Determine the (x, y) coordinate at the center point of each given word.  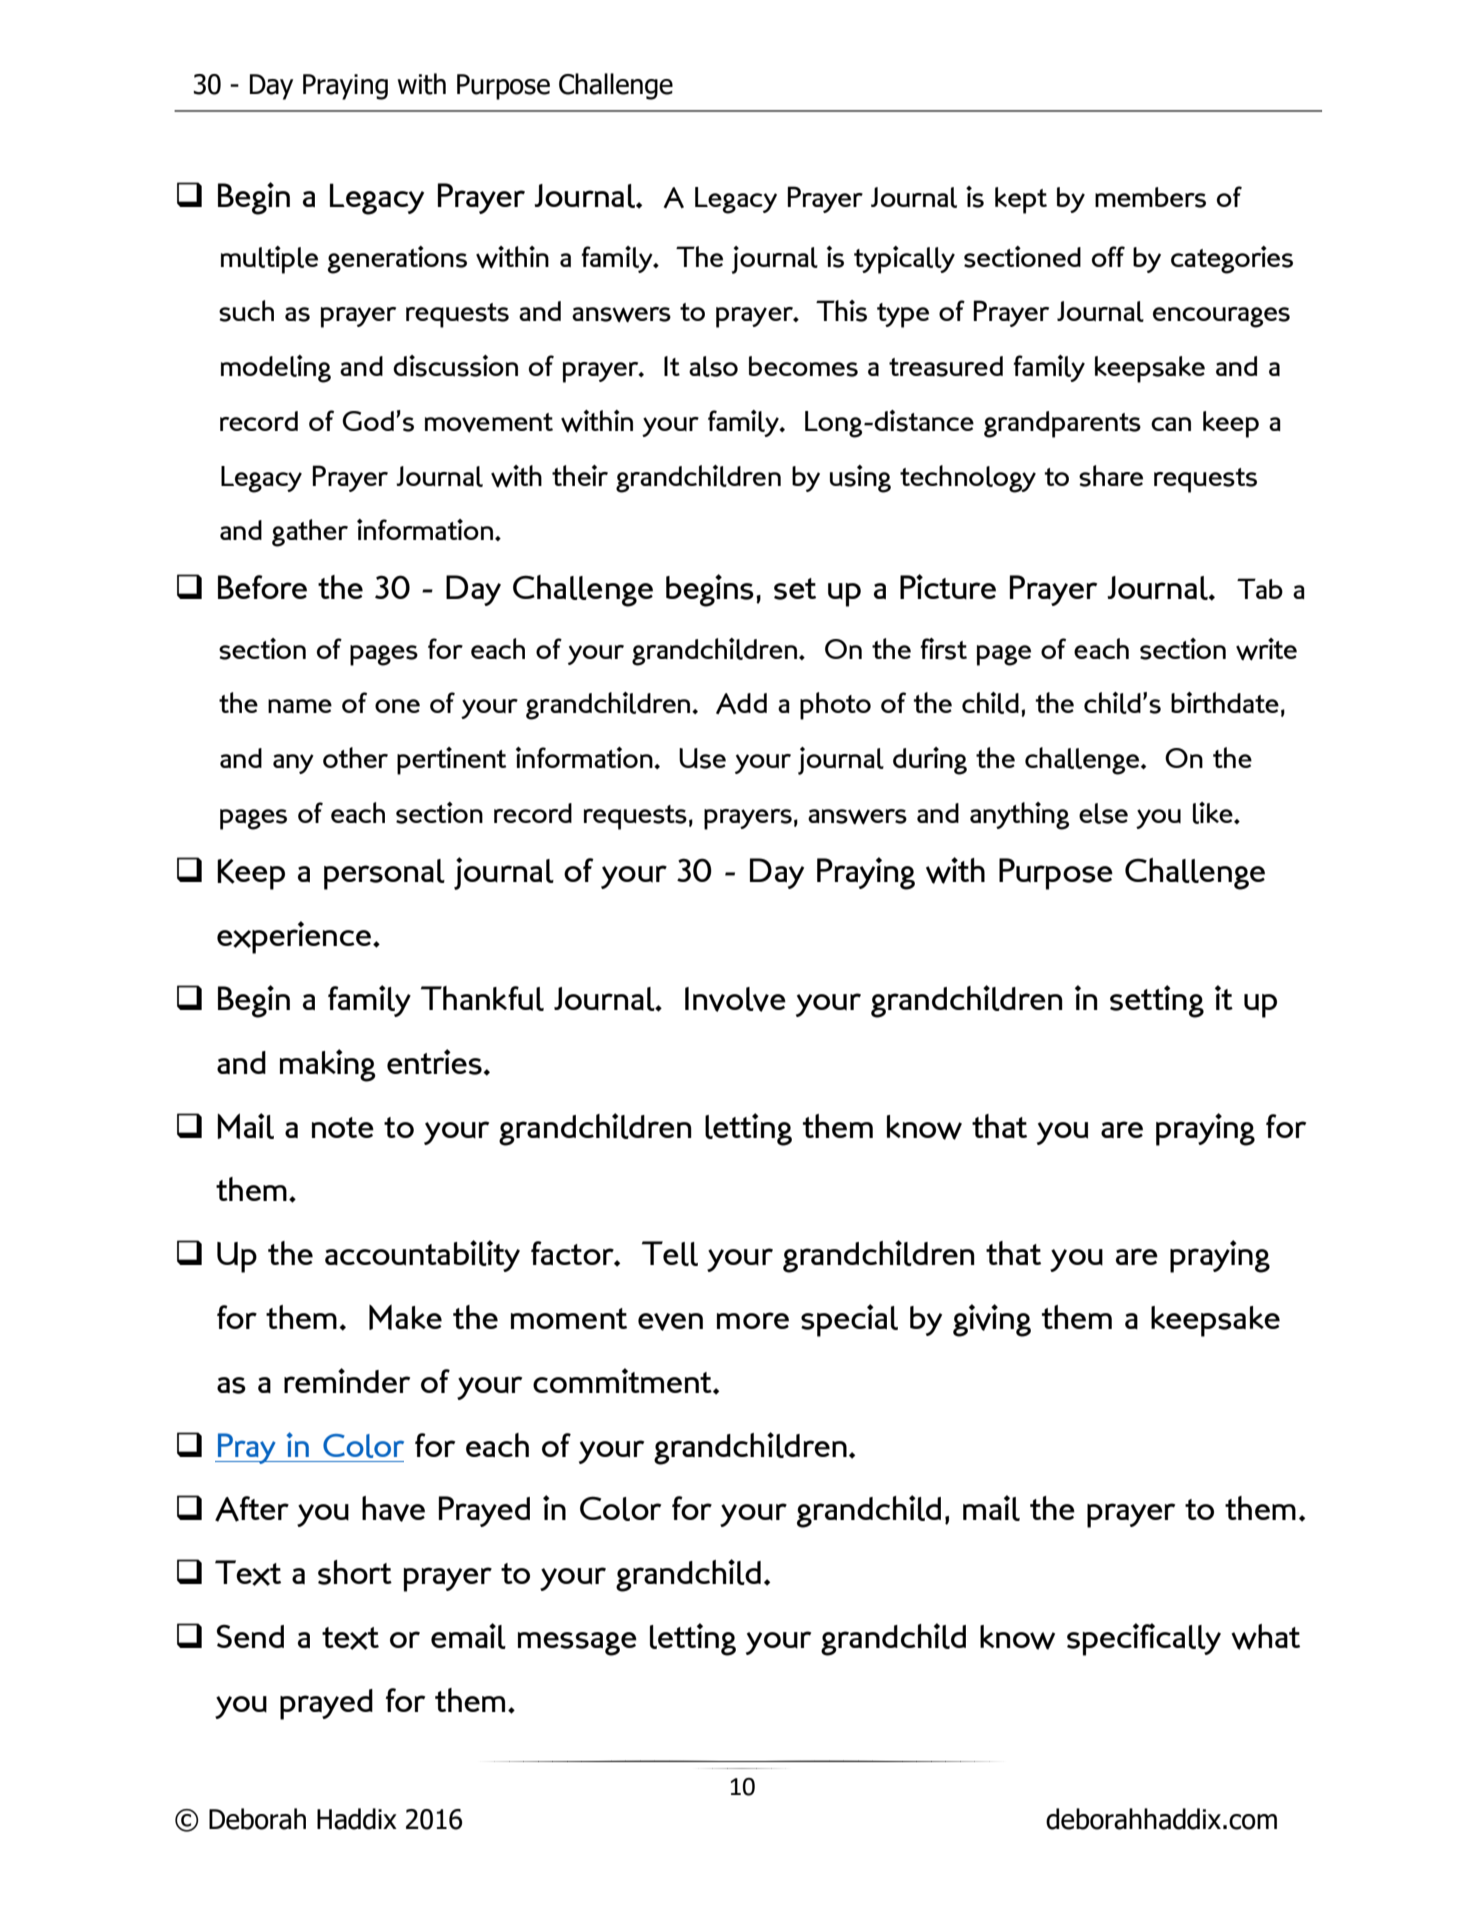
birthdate (1225, 702)
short (355, 1572)
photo (835, 706)
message (577, 1644)
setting (1157, 1001)
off (1108, 256)
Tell (670, 1253)
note (343, 1127)
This (841, 311)
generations (397, 260)
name (300, 706)
